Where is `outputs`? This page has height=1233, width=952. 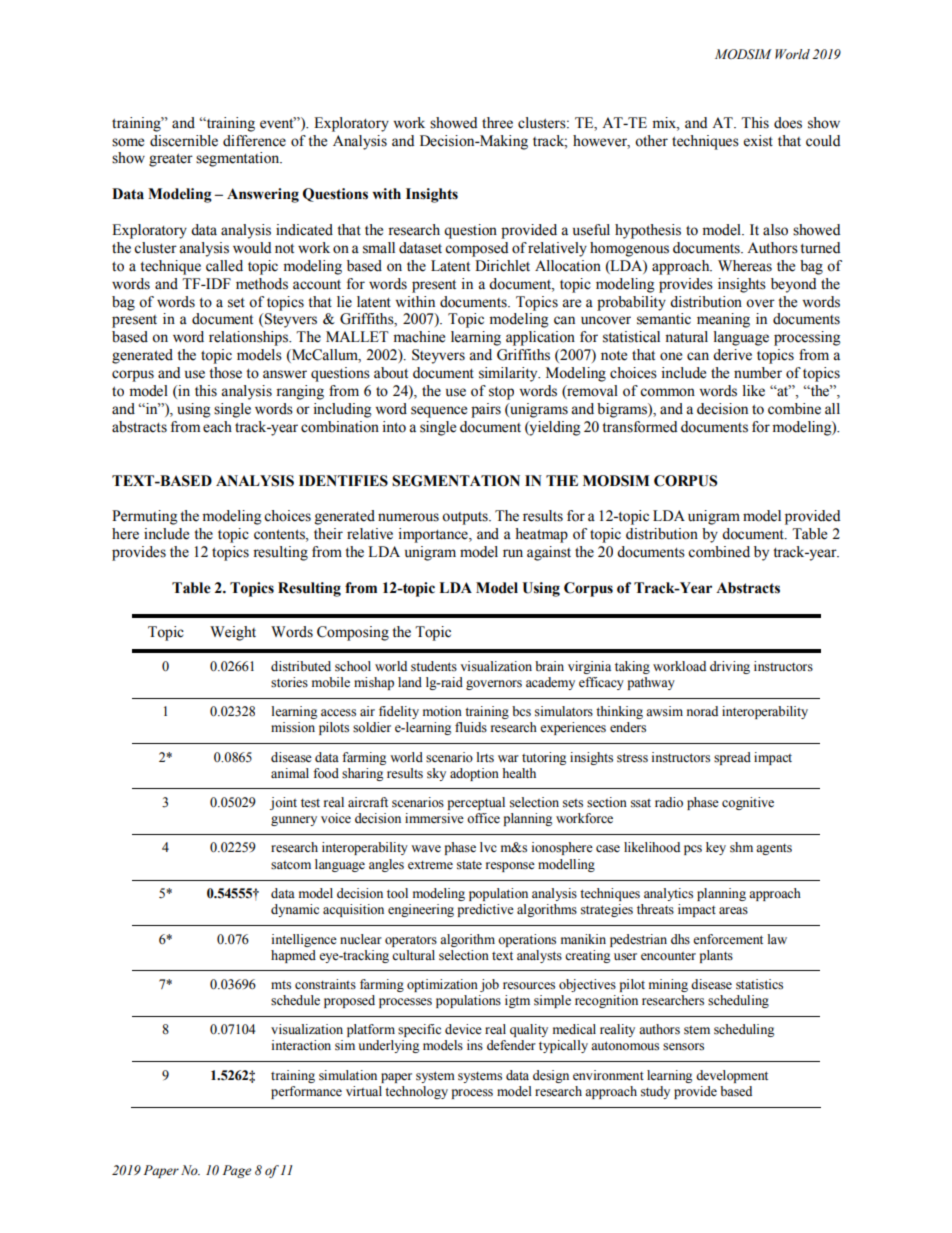 outputs is located at coordinates (466, 518).
